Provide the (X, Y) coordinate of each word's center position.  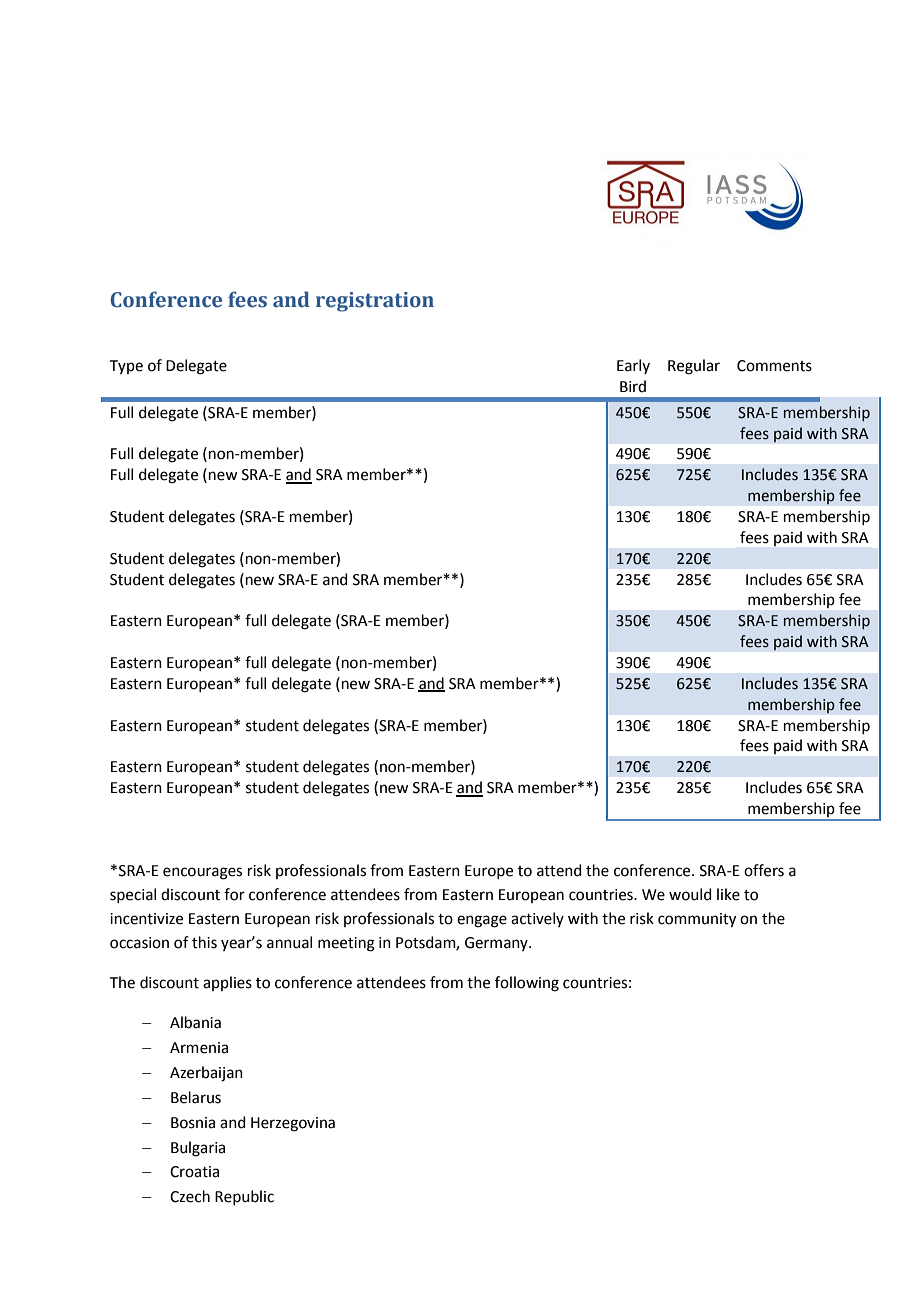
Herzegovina (293, 1124)
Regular (694, 367)
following (527, 984)
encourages (202, 873)
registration (375, 302)
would (690, 894)
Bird (633, 386)
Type (126, 367)
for (234, 894)
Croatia (194, 1172)
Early (633, 366)
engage (482, 921)
